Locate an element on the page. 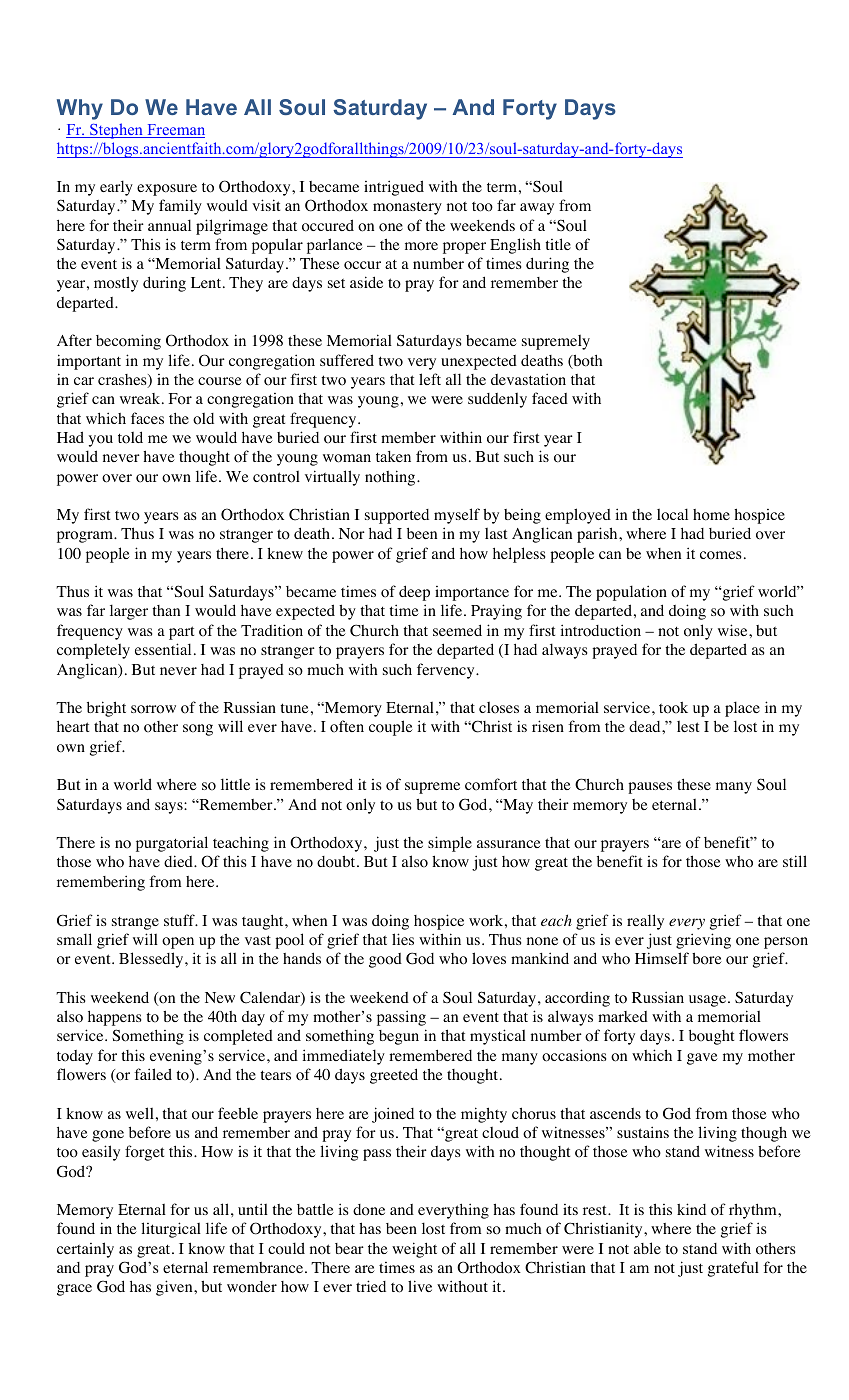  Freeman is located at coordinates (175, 131).
